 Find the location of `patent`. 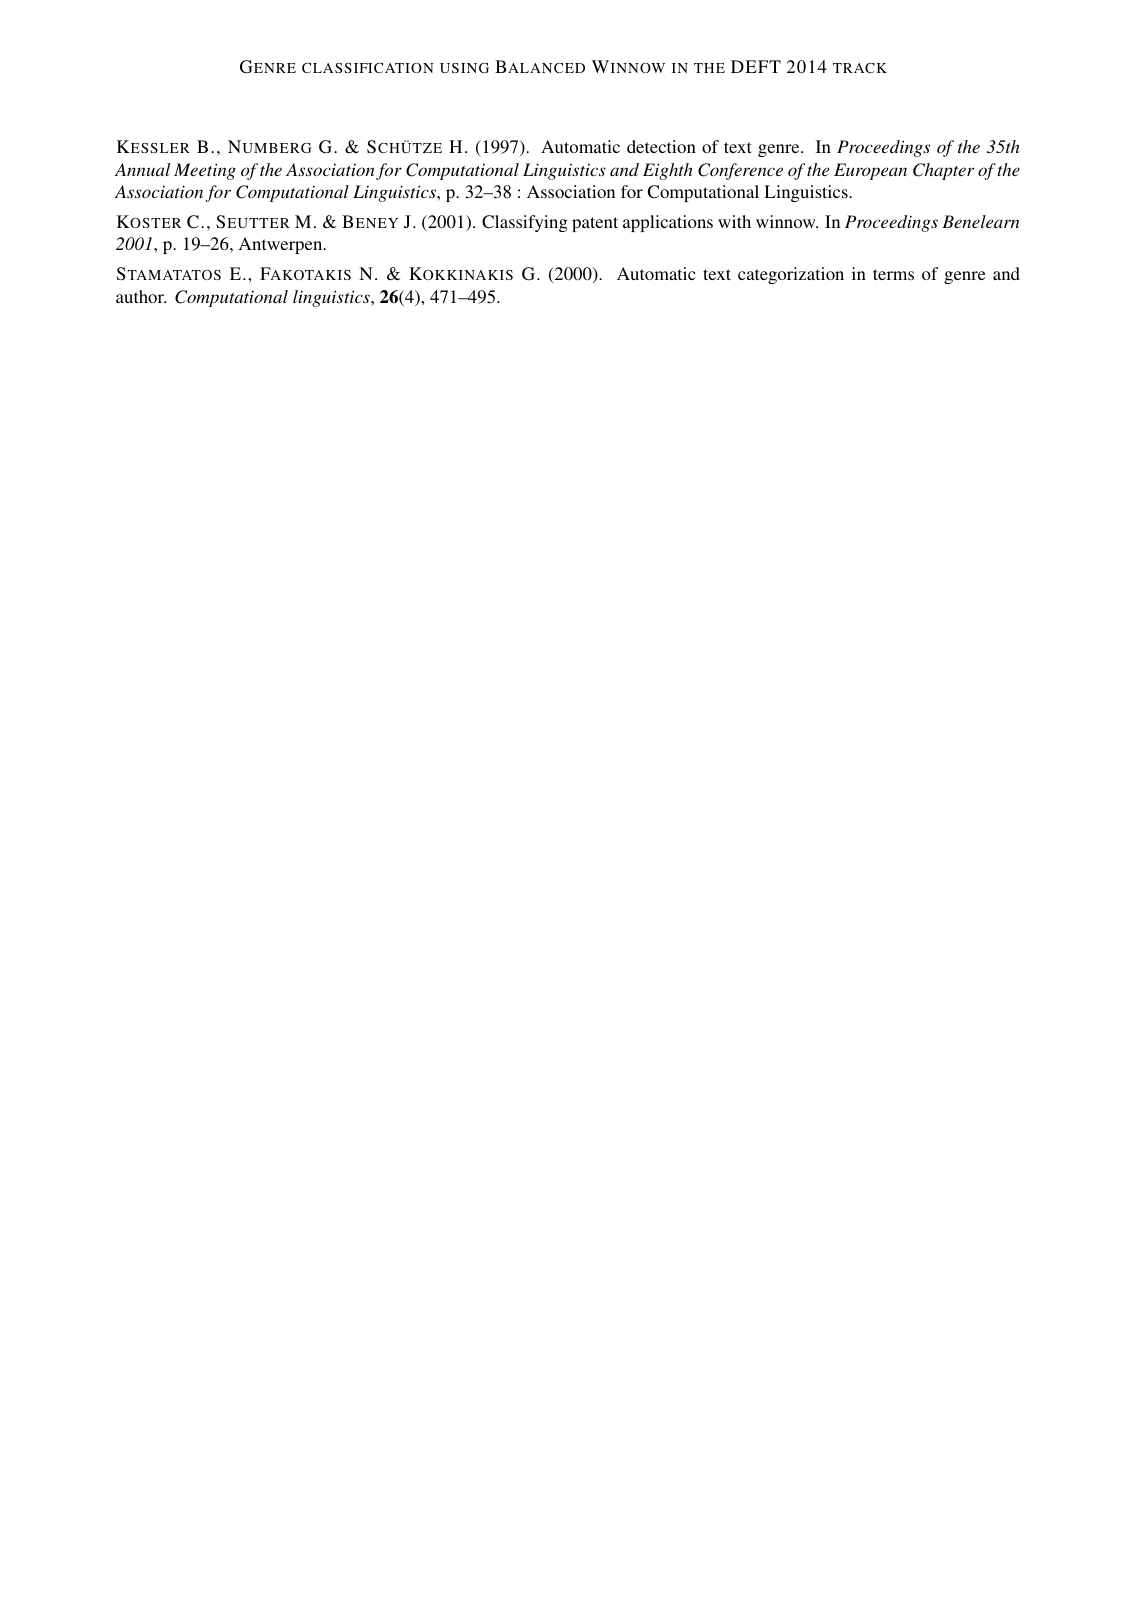

patent is located at coordinates (595, 224).
